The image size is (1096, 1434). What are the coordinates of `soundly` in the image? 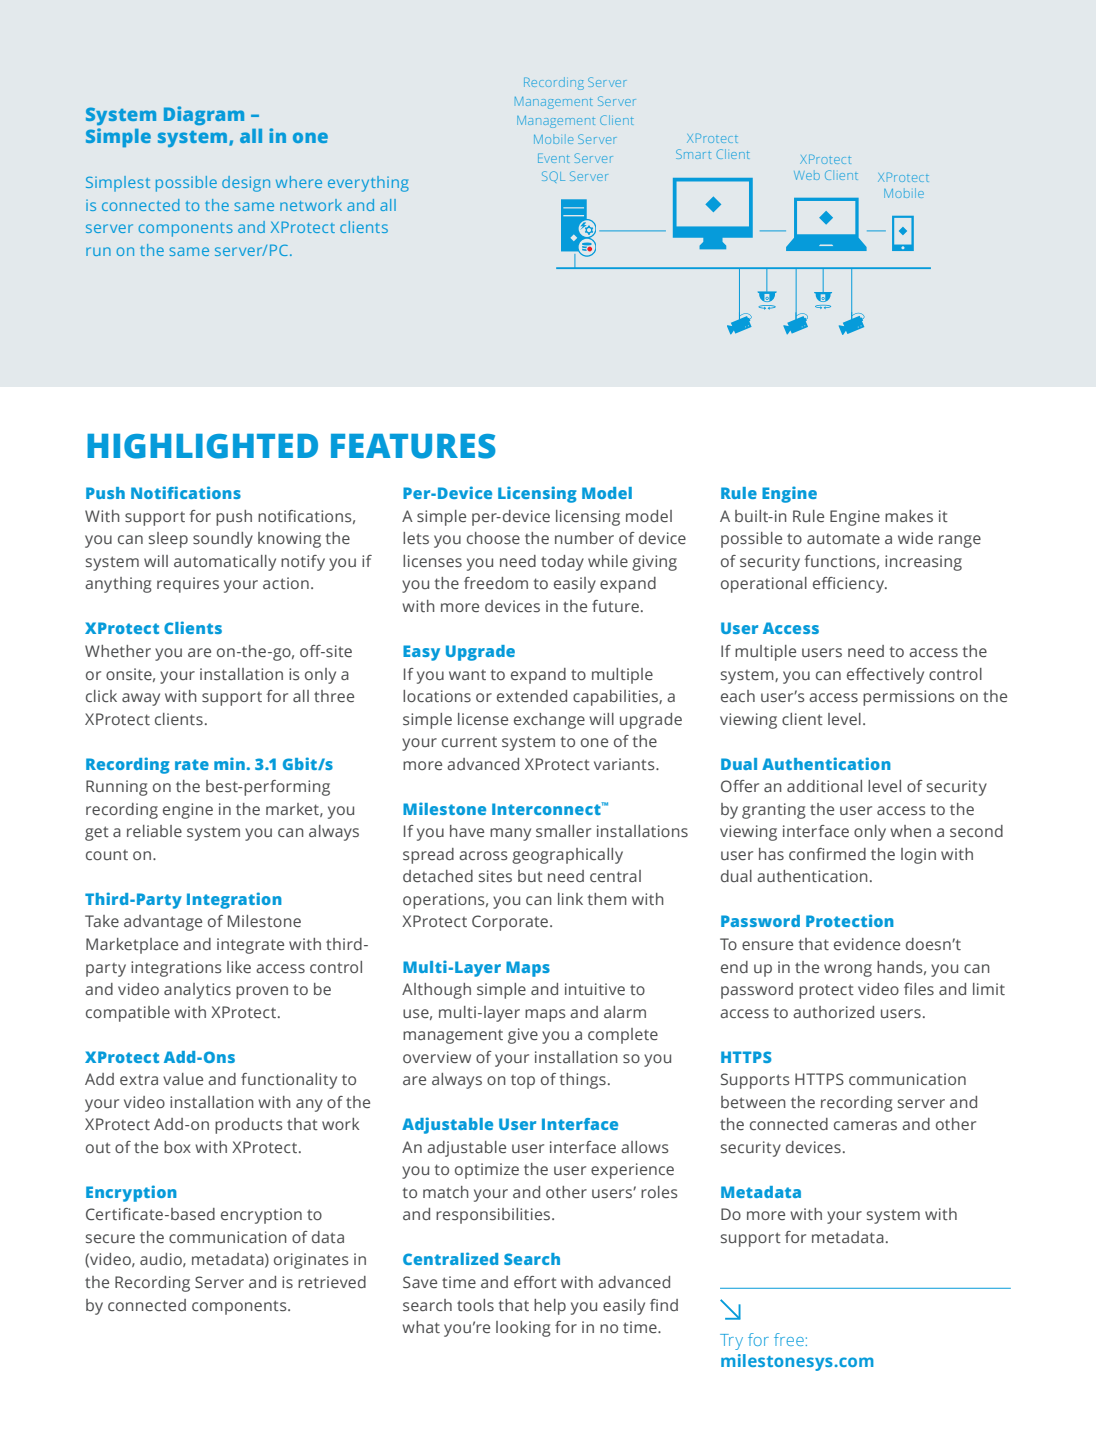 It's located at (223, 540).
